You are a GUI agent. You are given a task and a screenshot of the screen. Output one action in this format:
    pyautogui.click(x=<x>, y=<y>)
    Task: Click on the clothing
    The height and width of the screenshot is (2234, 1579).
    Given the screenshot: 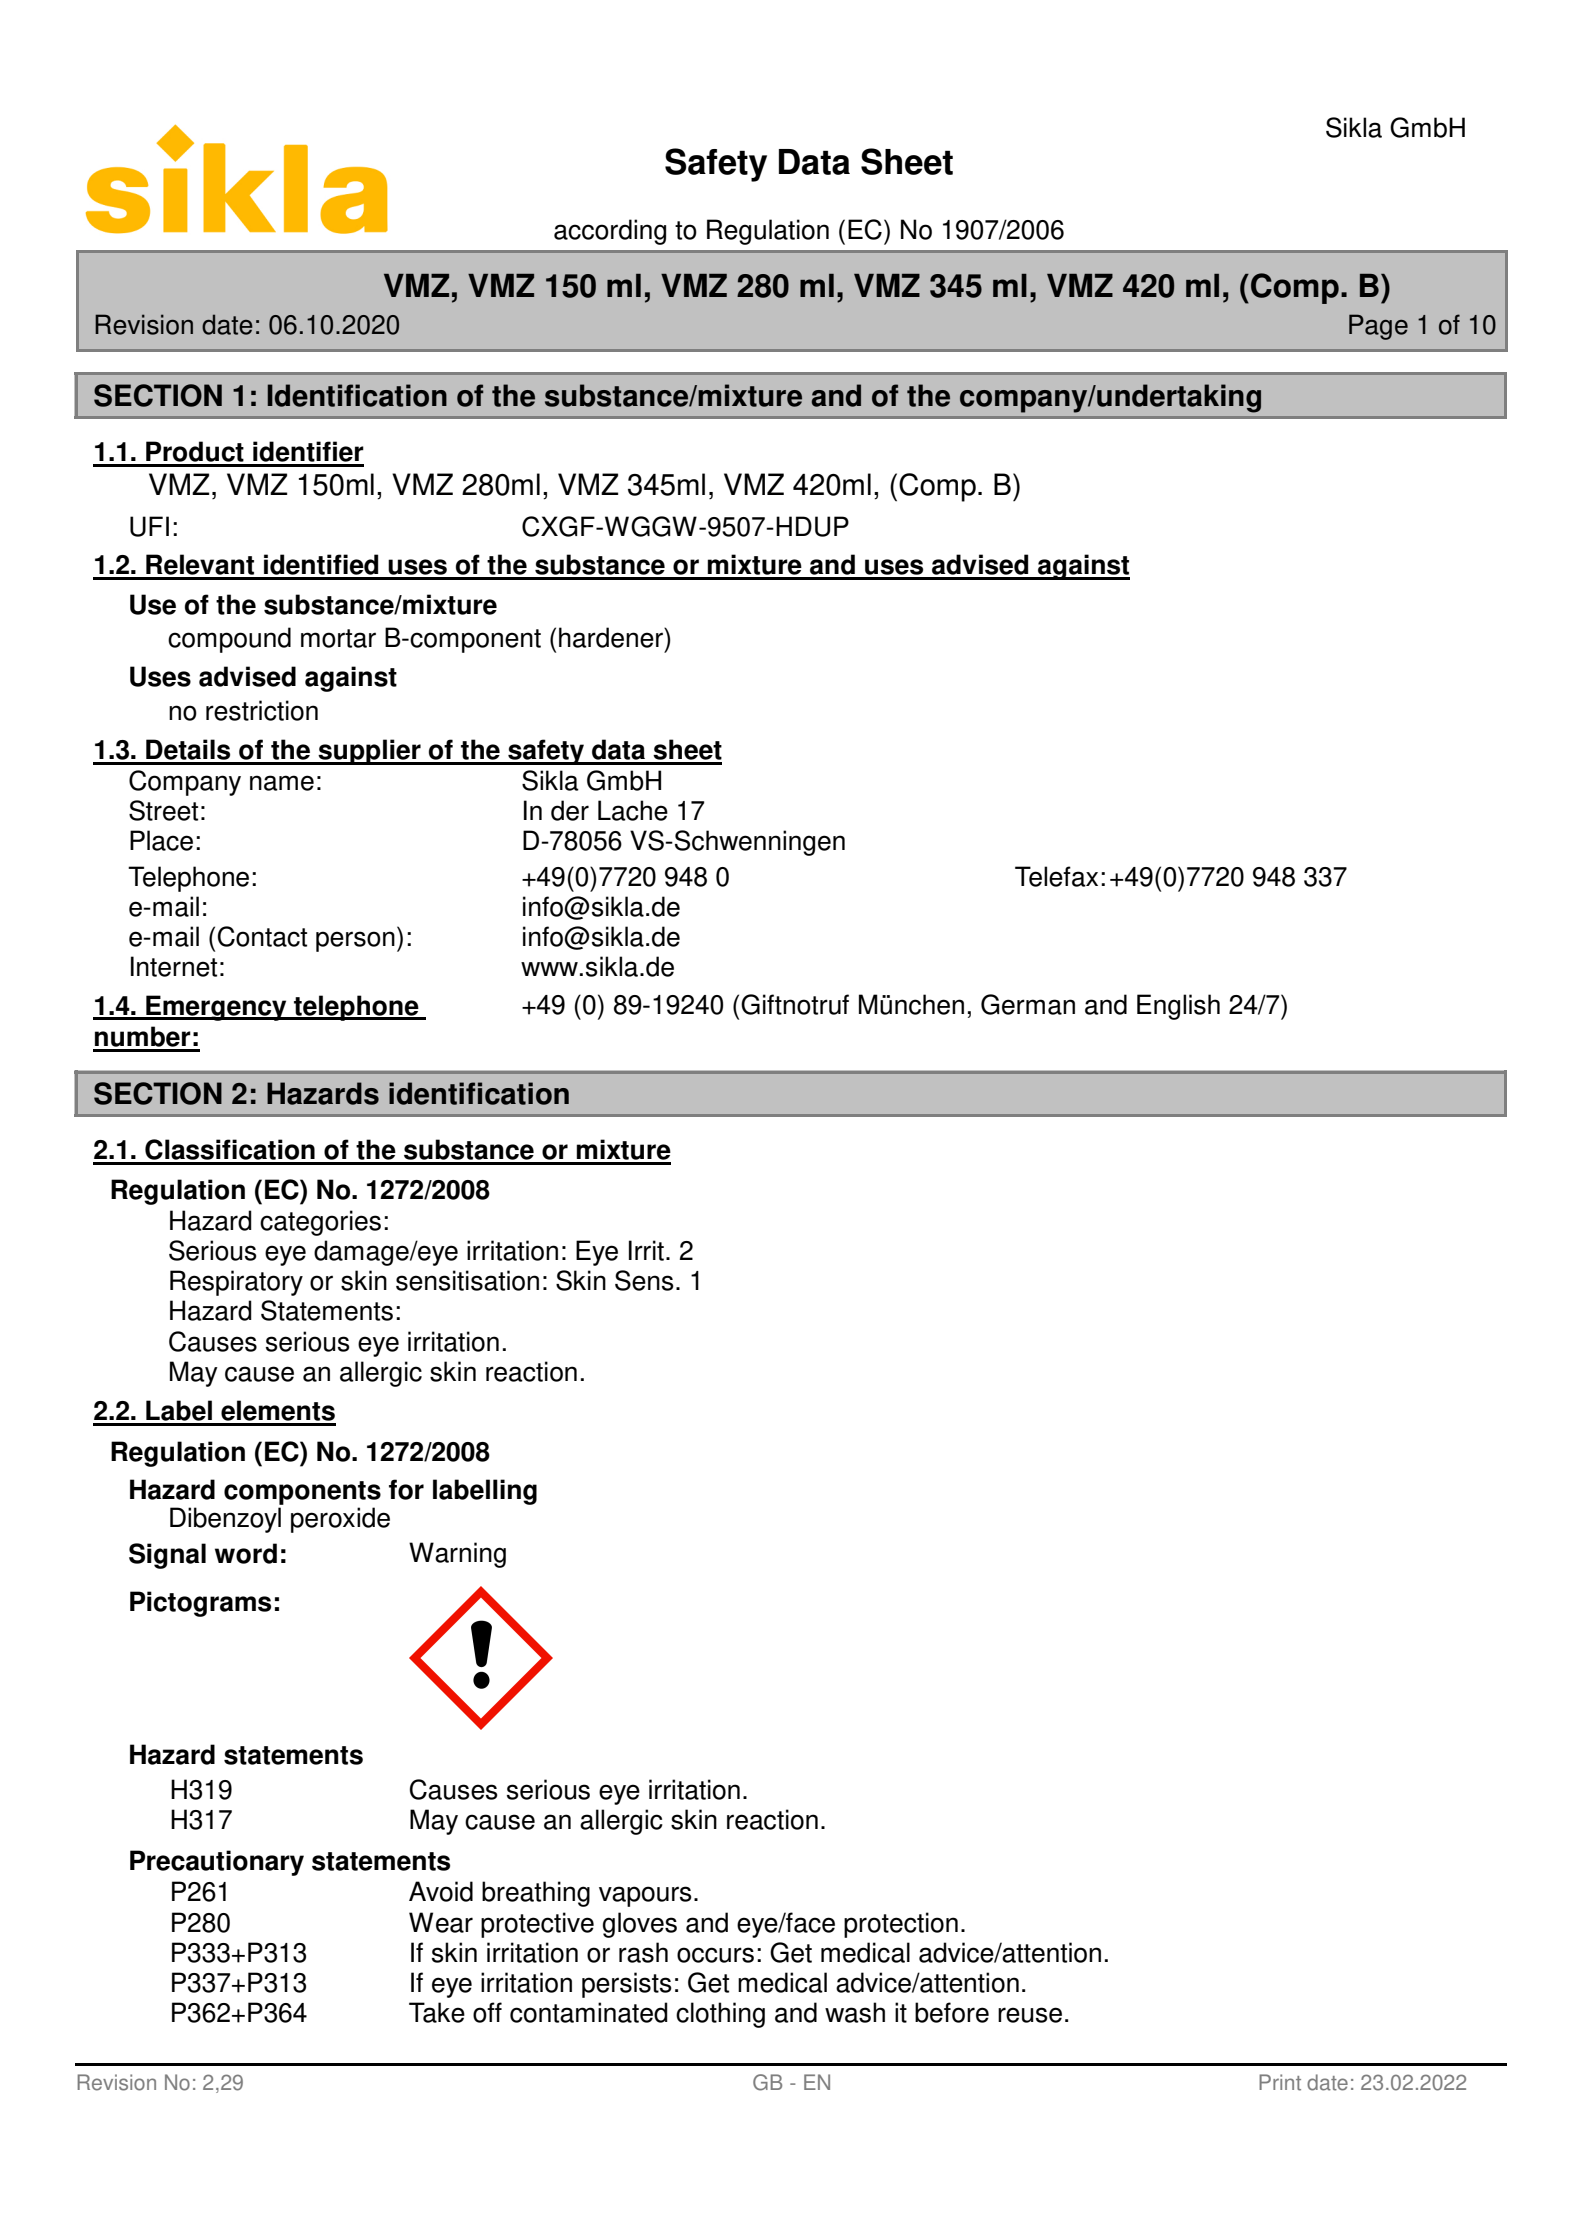 What is the action you would take?
    pyautogui.click(x=720, y=2015)
